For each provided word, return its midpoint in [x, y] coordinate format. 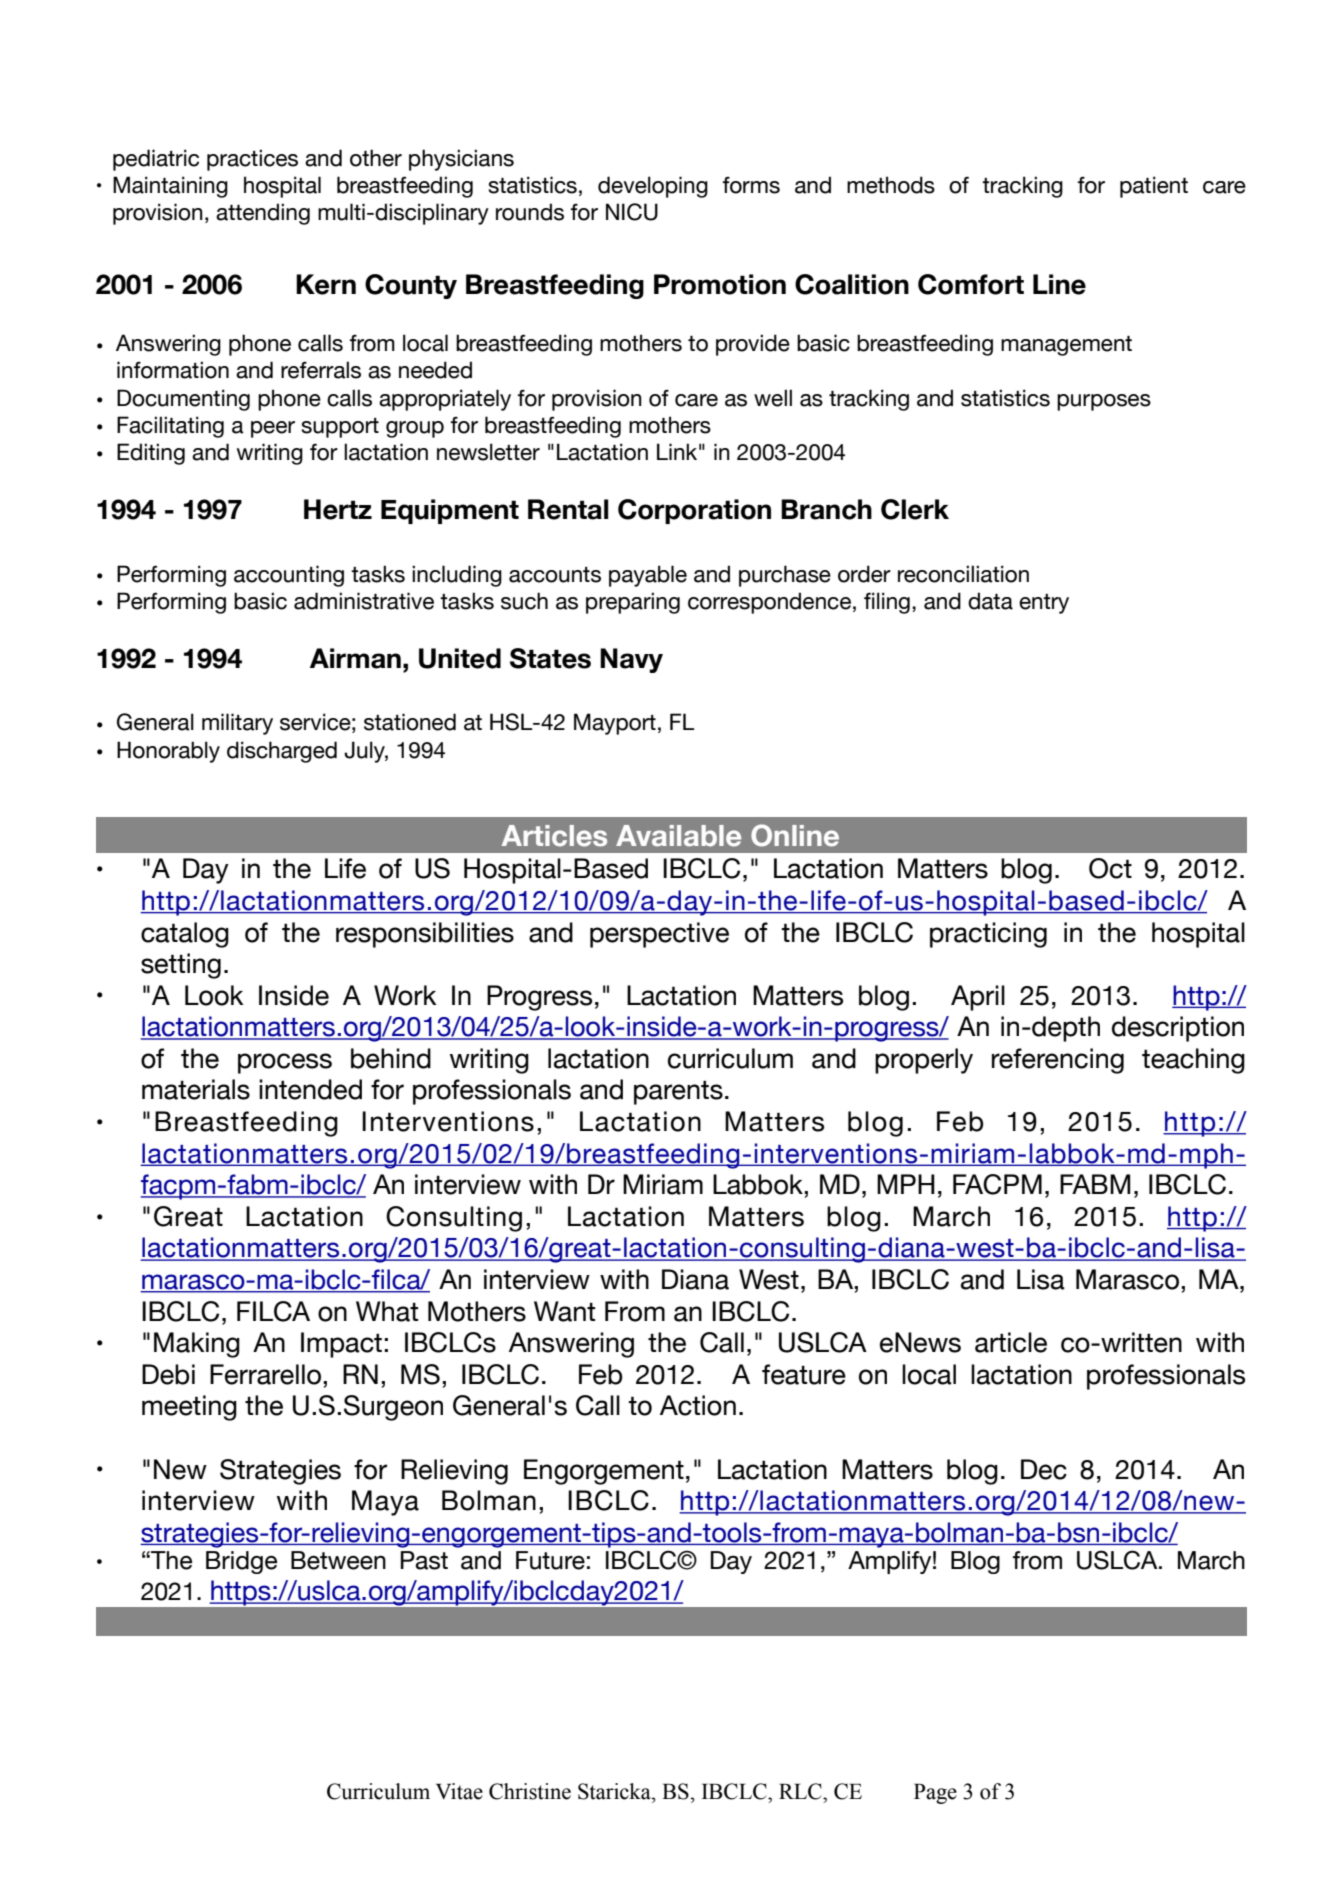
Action [698, 1405]
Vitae [459, 1791]
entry [1044, 604]
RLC [801, 1791]
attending [263, 214]
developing [653, 187]
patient [1154, 187]
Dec [1044, 1469]
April [978, 998]
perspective [659, 935]
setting [181, 966]
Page [935, 1794]
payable [648, 576]
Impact [341, 1345]
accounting [289, 576]
